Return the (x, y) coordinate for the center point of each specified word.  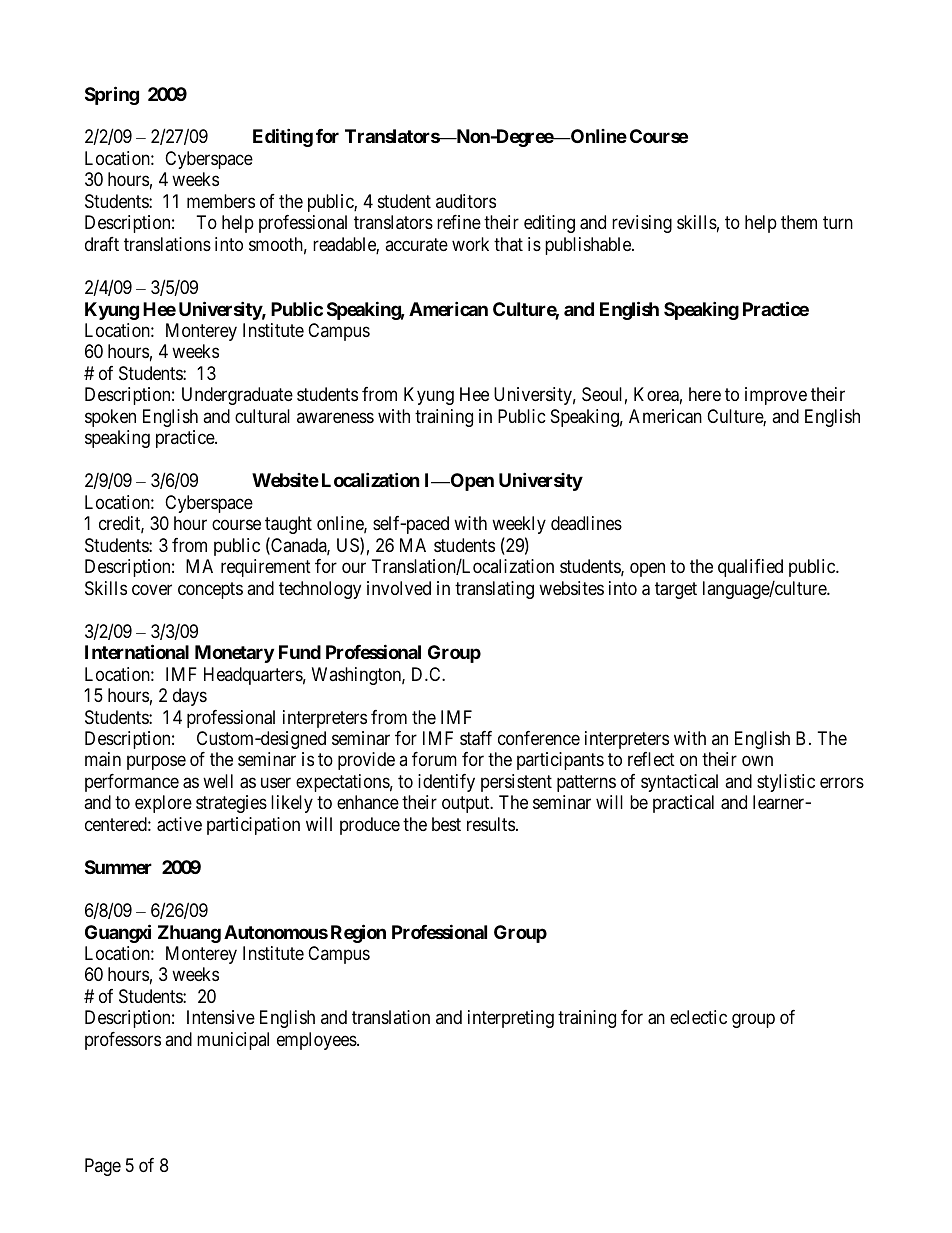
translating (494, 590)
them (799, 222)
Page (103, 1167)
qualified (750, 568)
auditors (466, 201)
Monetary (234, 654)
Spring (112, 95)
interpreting (511, 1019)
